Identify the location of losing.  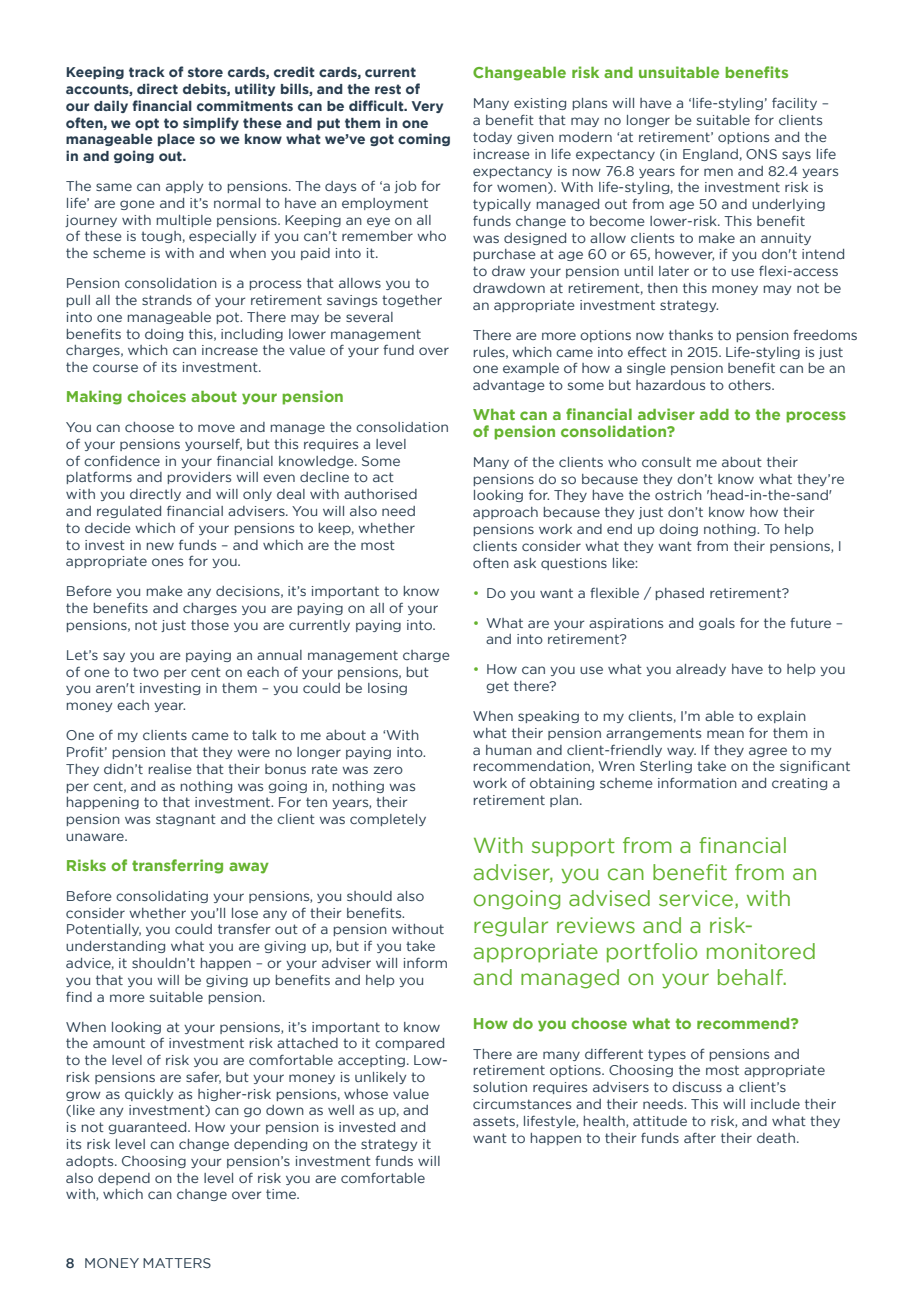
(387, 689).
